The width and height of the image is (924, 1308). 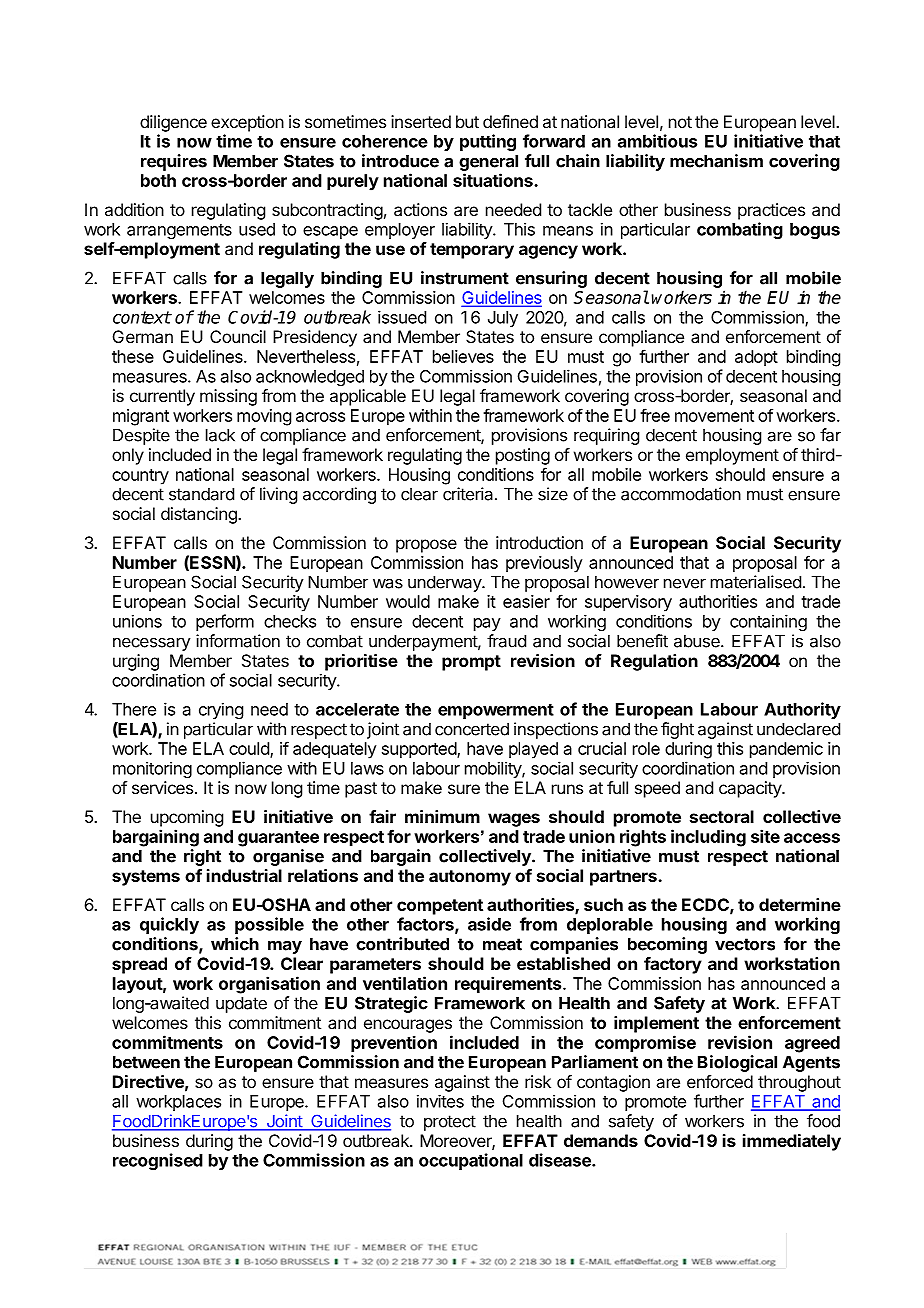 I want to click on accommodation, so click(x=681, y=494).
